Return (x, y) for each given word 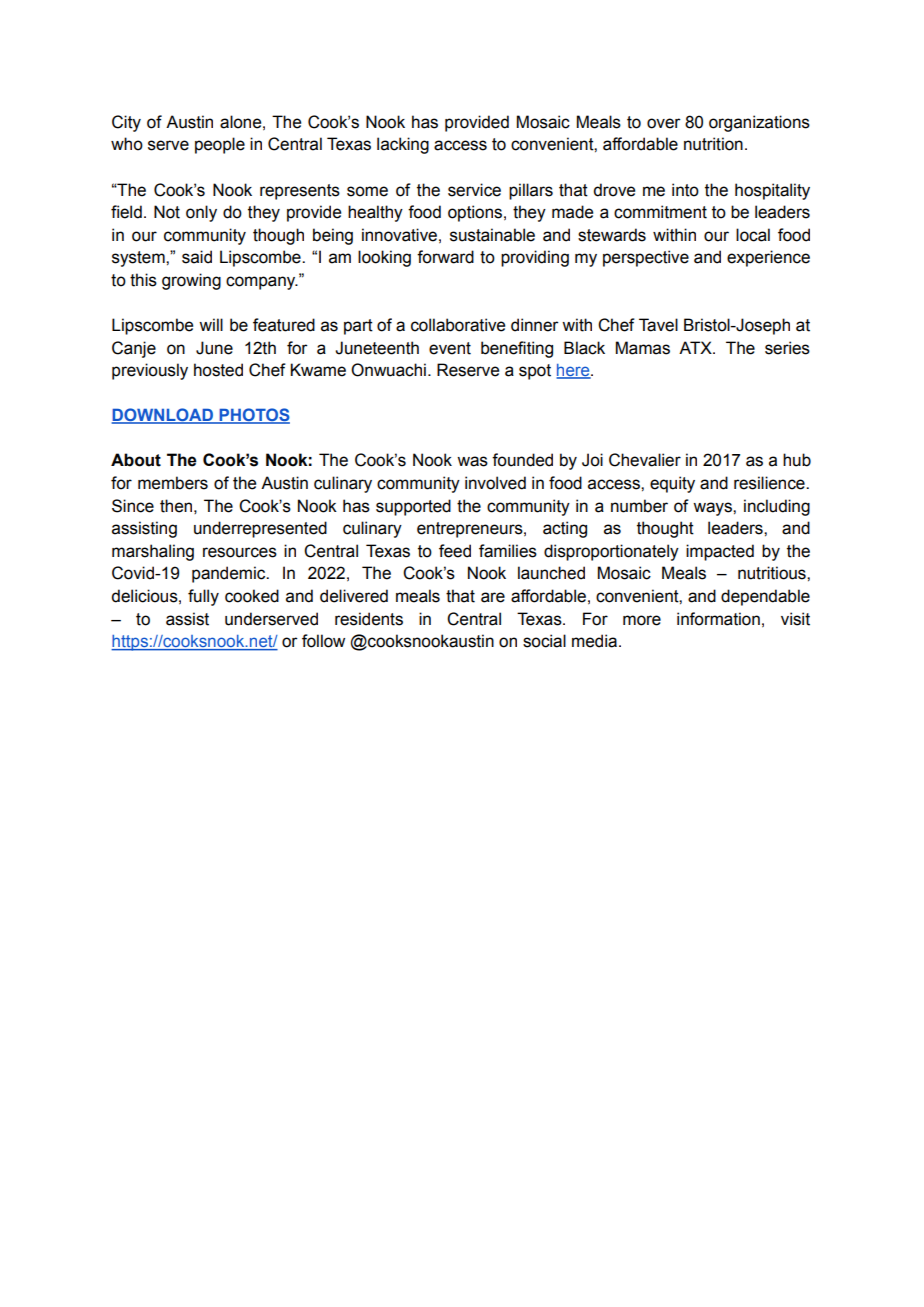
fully (203, 597)
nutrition (713, 144)
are (493, 597)
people (220, 145)
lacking (403, 145)
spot (535, 372)
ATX (696, 347)
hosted (218, 370)
